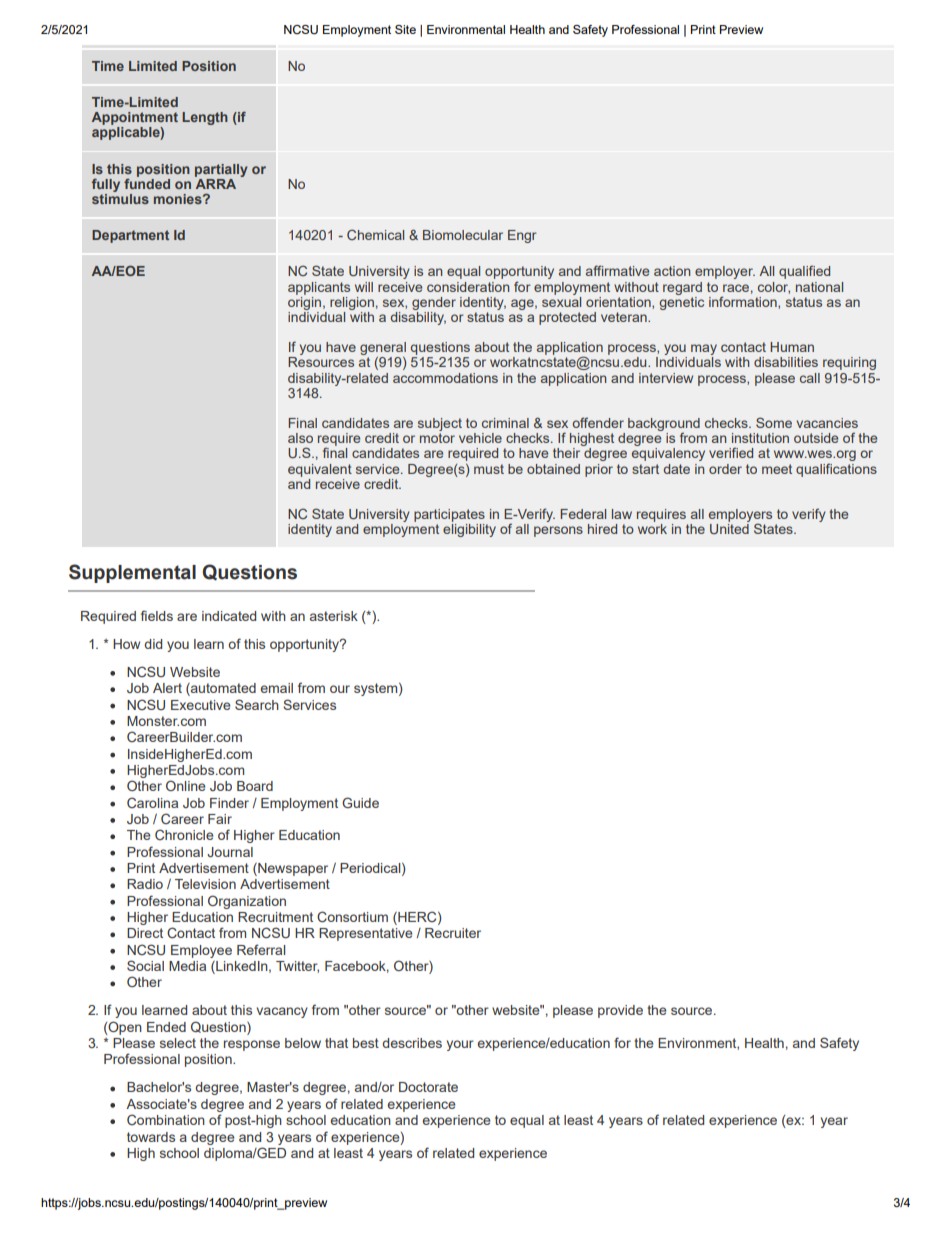  What do you see at coordinates (221, 170) in the screenshot?
I see `partially` at bounding box center [221, 170].
